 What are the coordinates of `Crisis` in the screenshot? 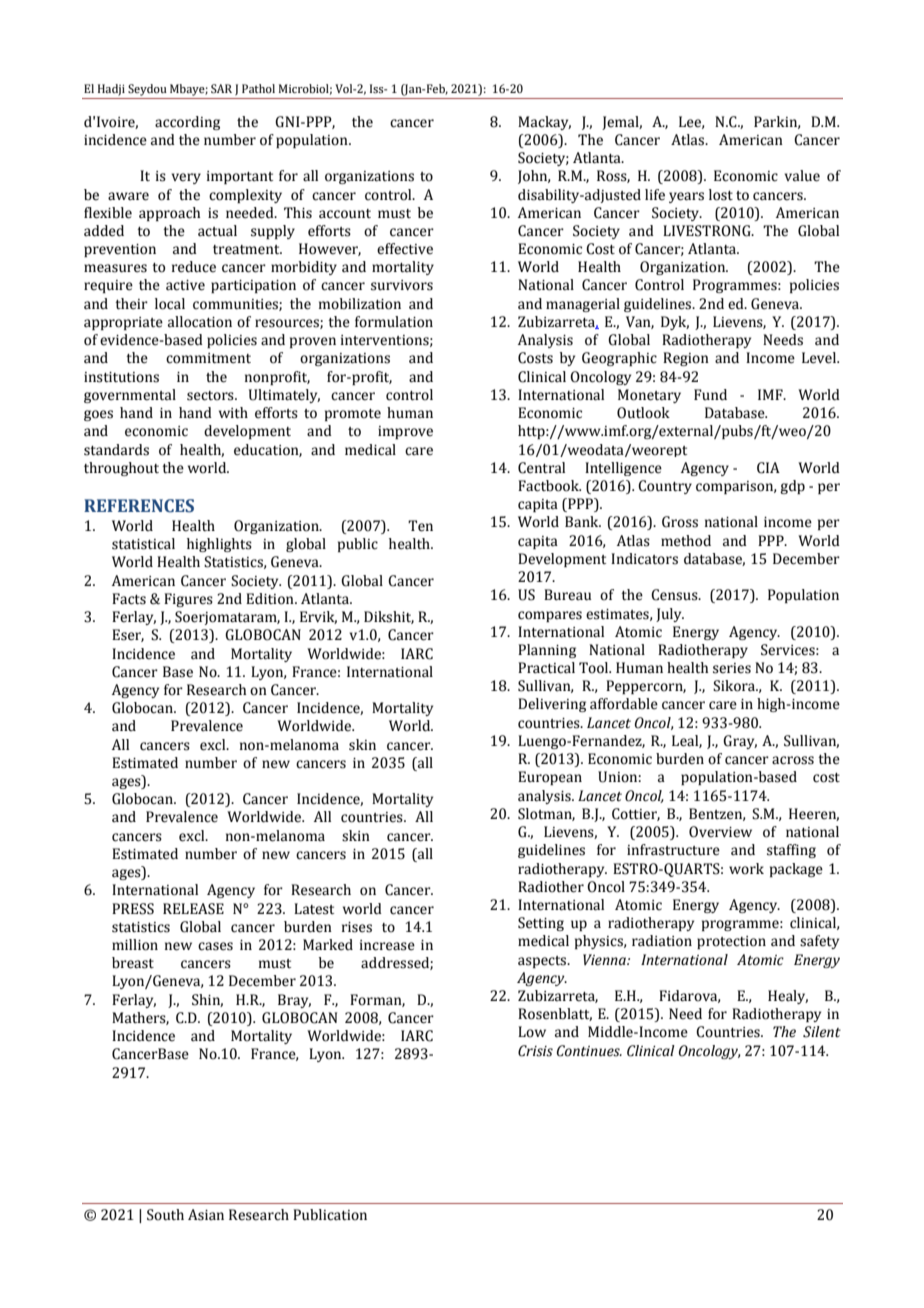 It's located at (535, 1051).
